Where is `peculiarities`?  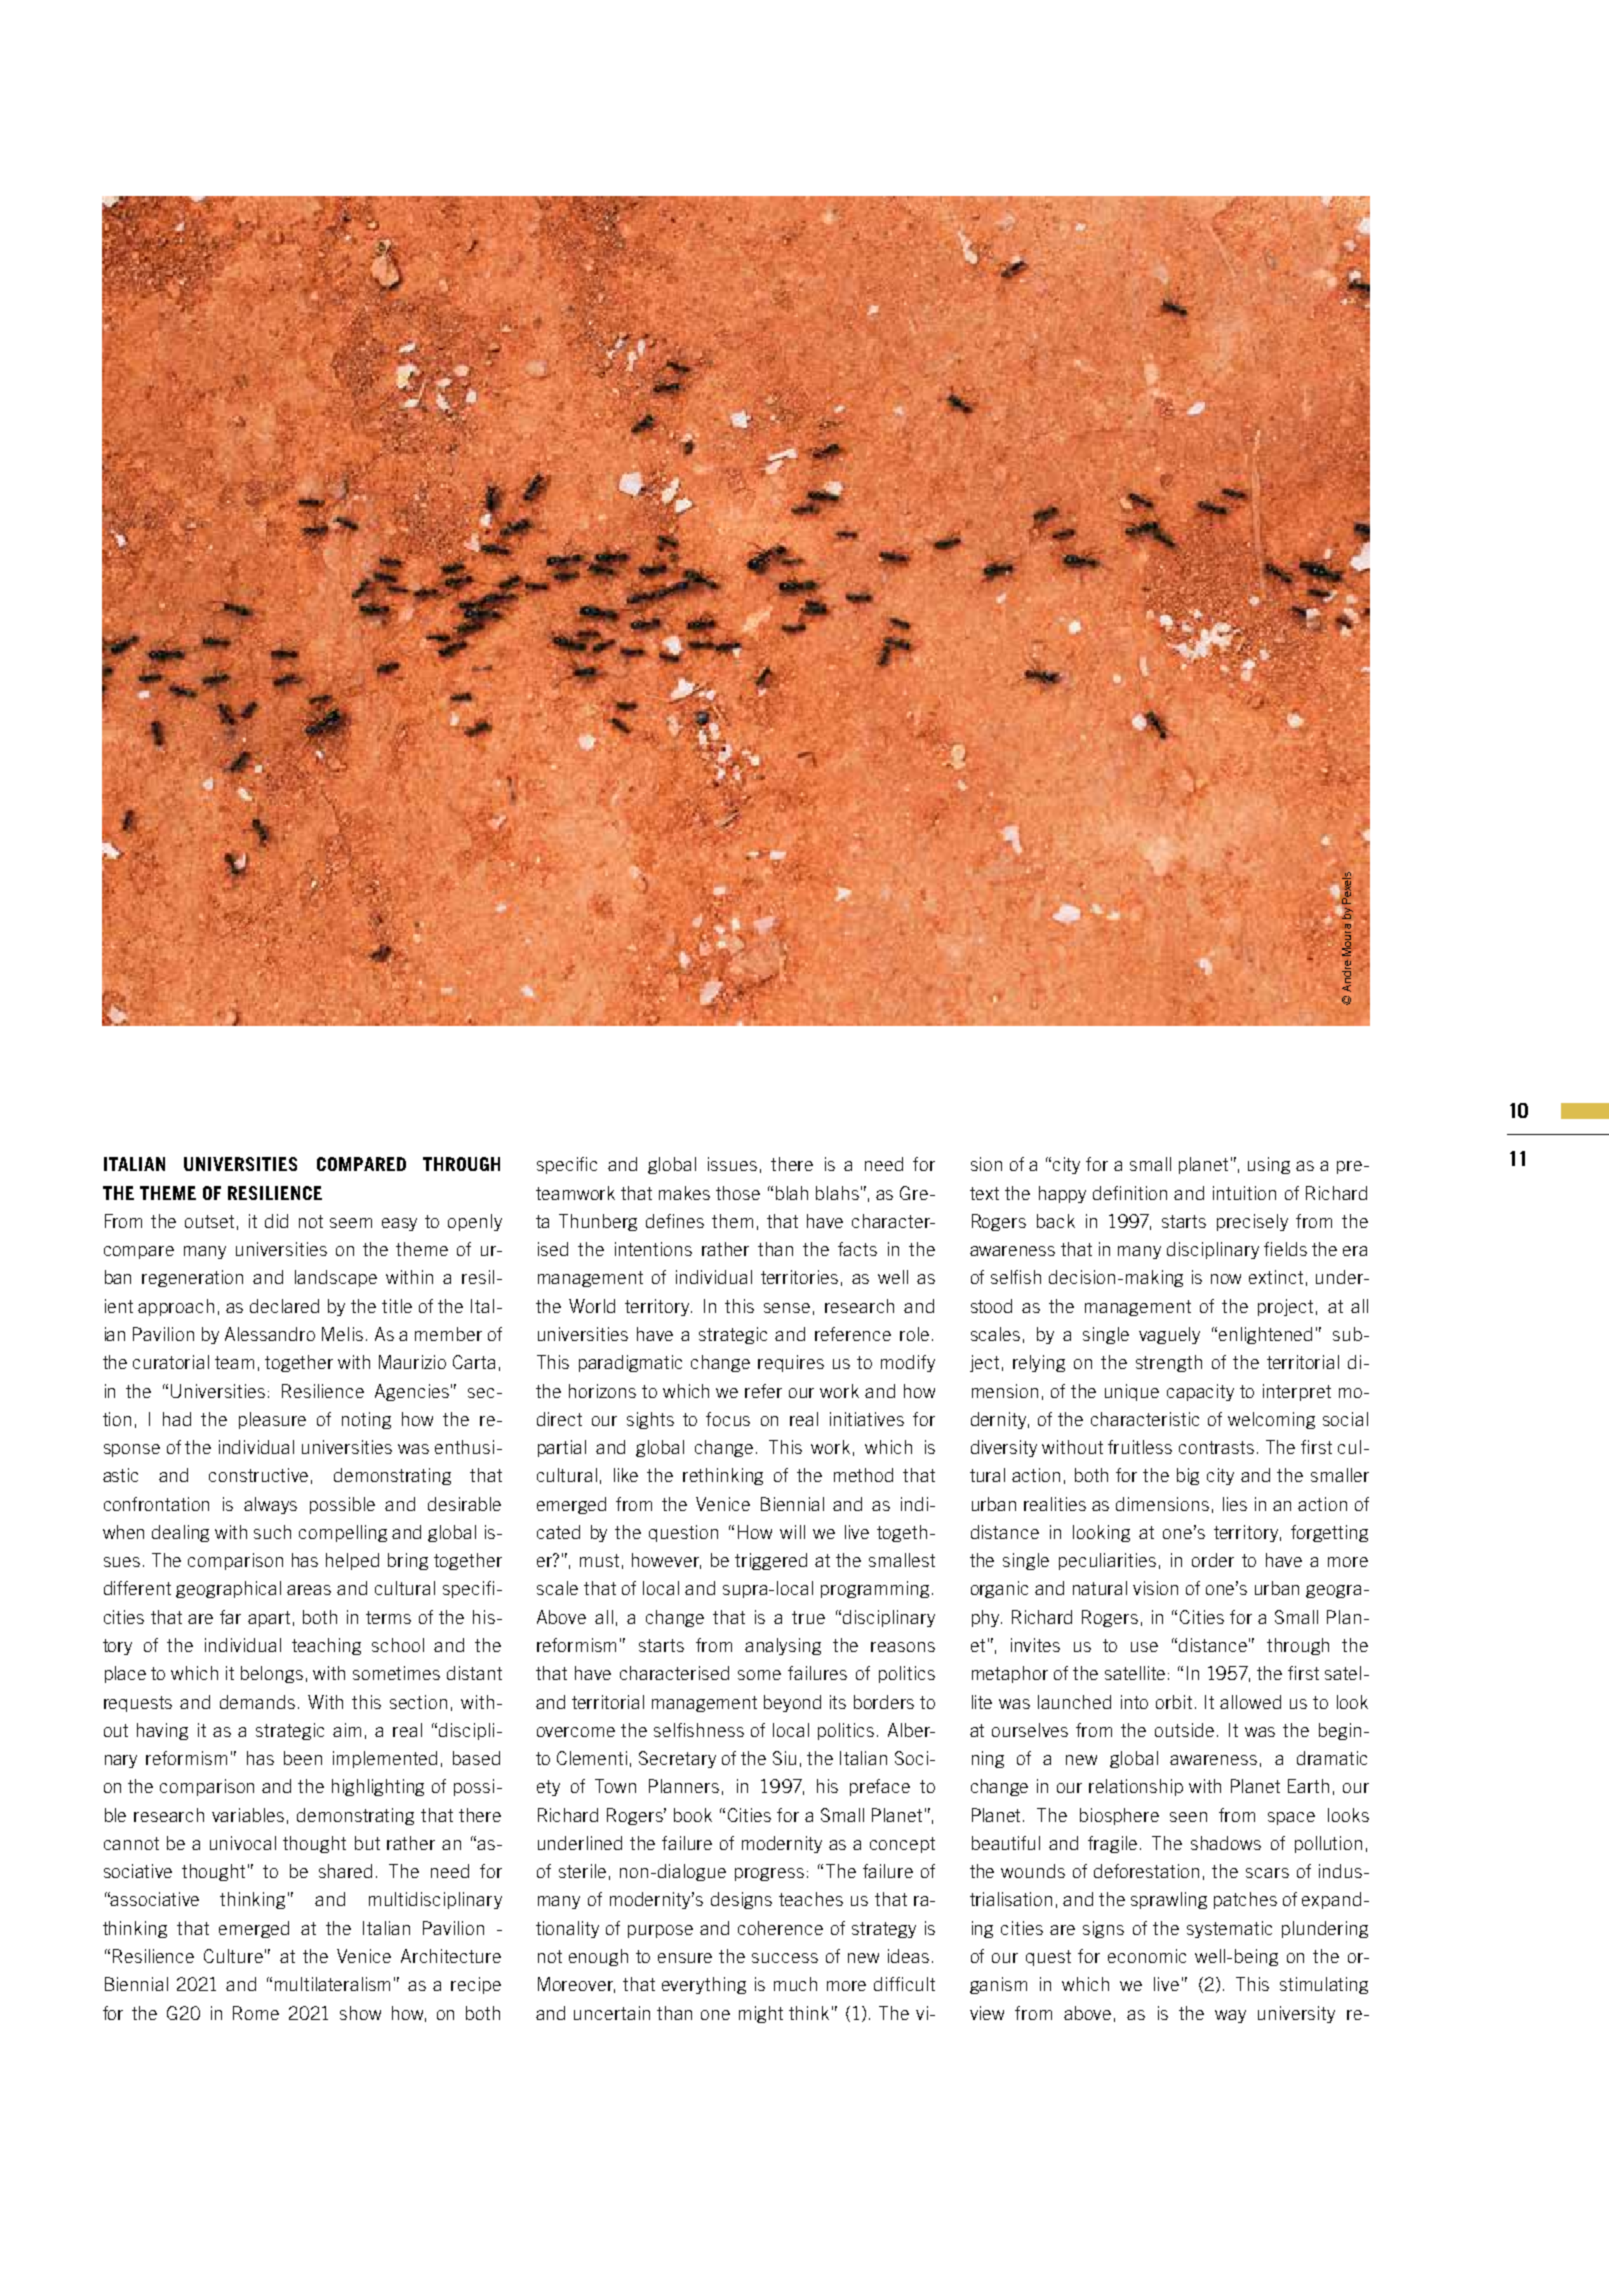 peculiarities is located at coordinates (1107, 1561).
